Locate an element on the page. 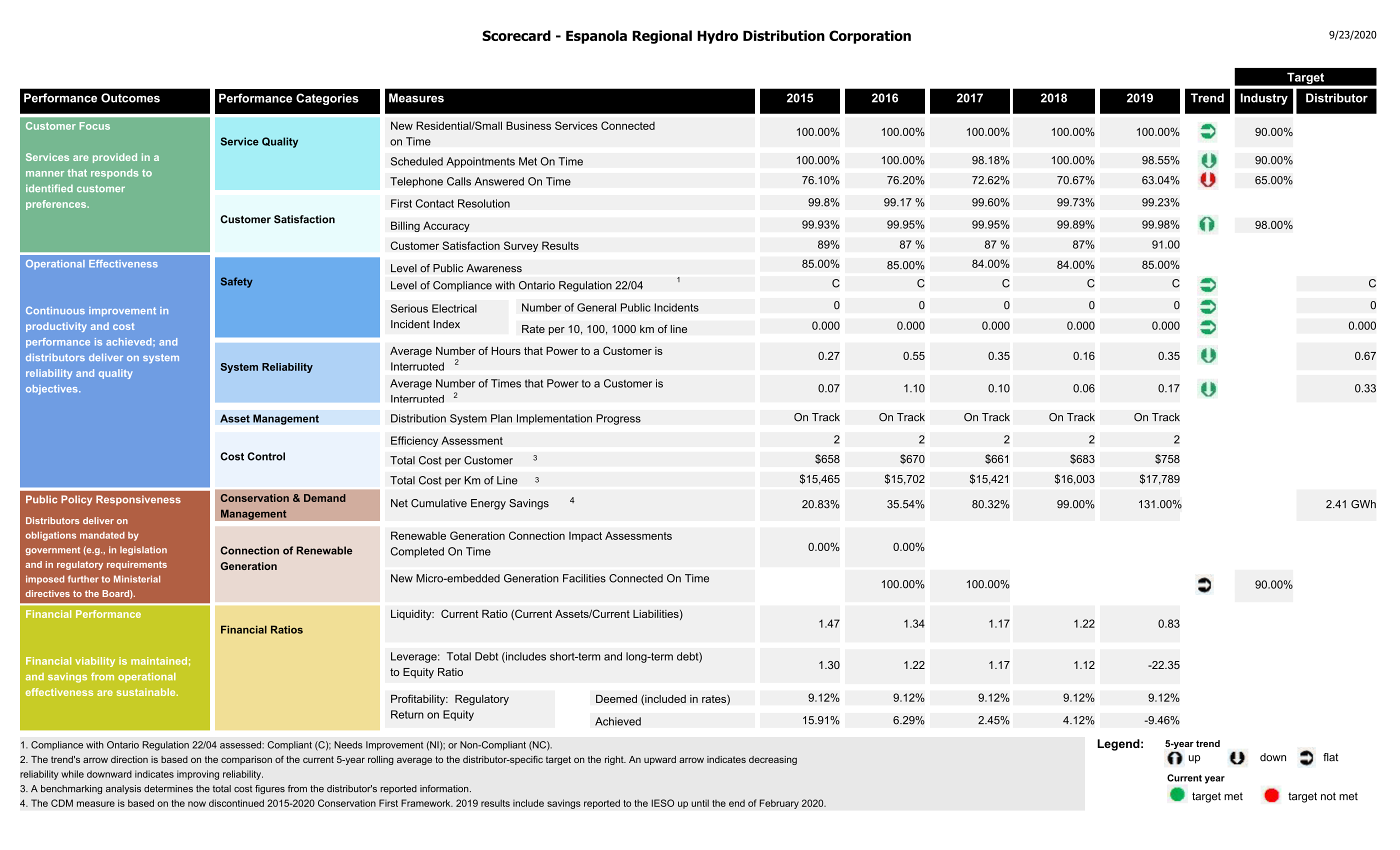 Image resolution: width=1400 pixels, height=850 pixels. improving is located at coordinates (198, 775).
